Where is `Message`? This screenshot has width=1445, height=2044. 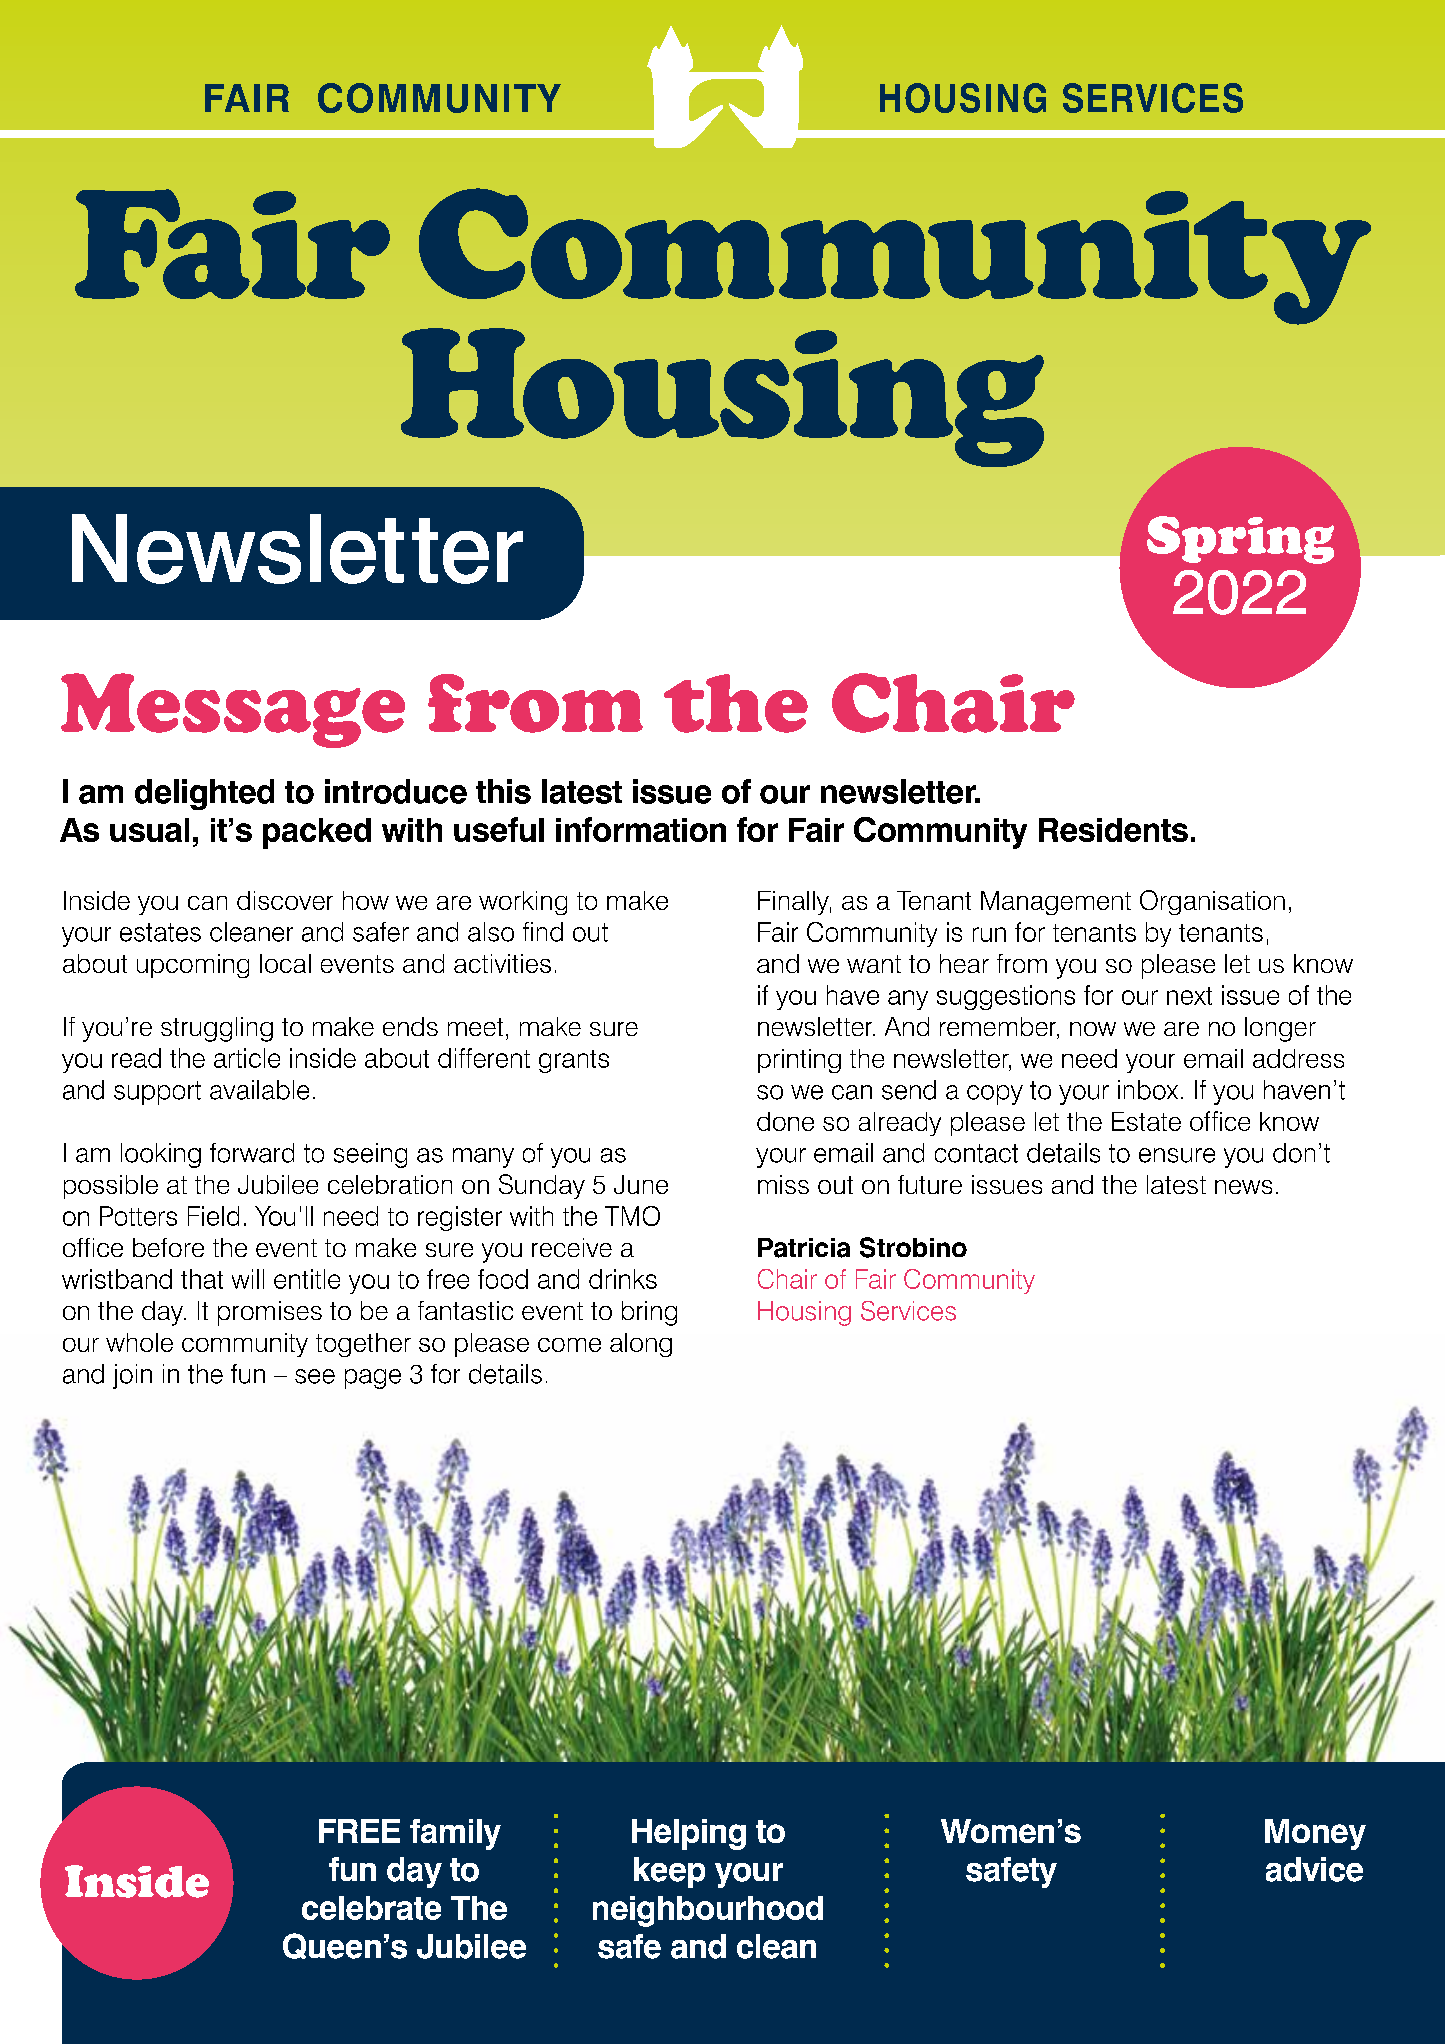 Message is located at coordinates (233, 710).
